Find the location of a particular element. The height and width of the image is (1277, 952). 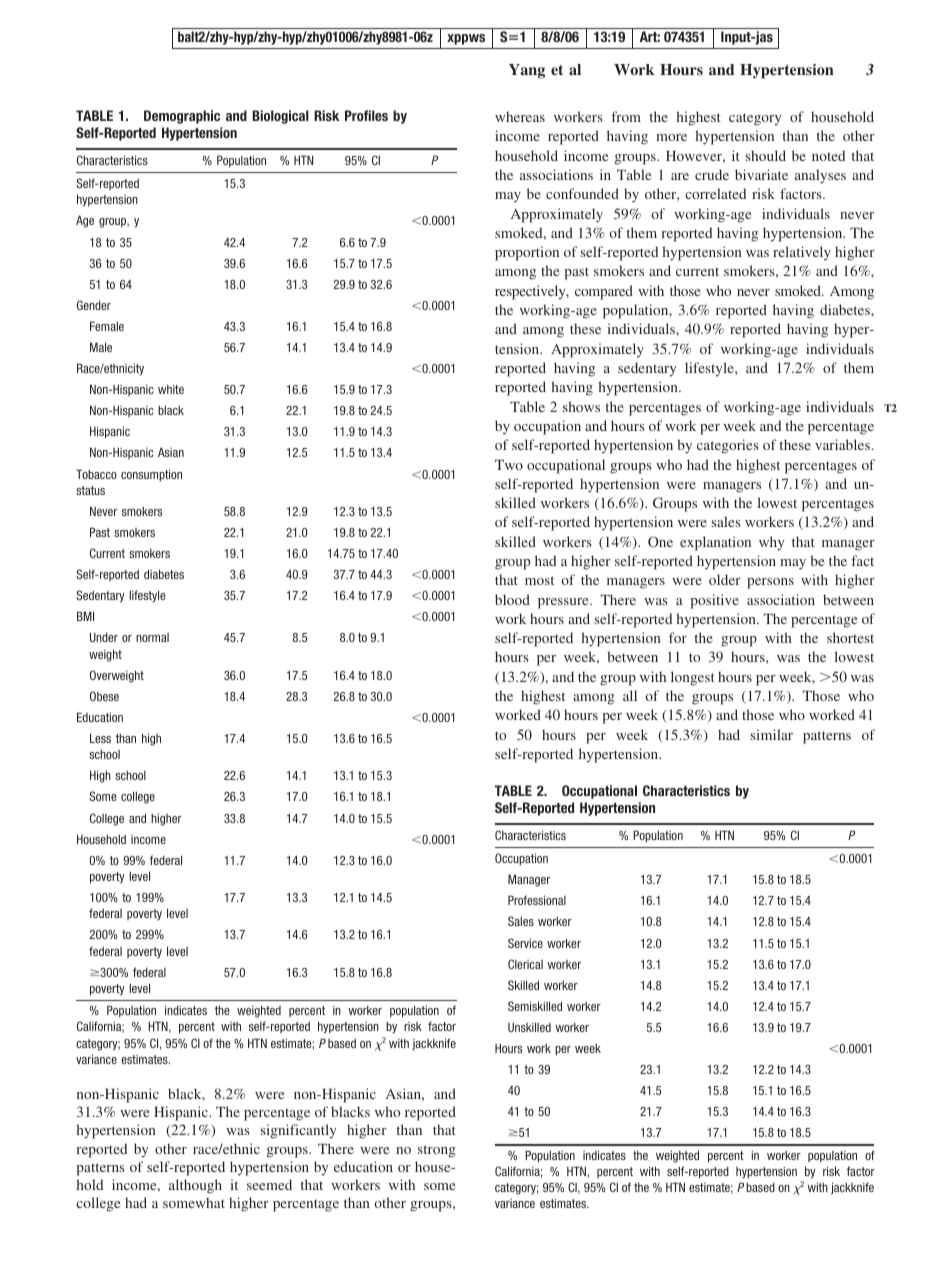

whereas is located at coordinates (520, 116).
